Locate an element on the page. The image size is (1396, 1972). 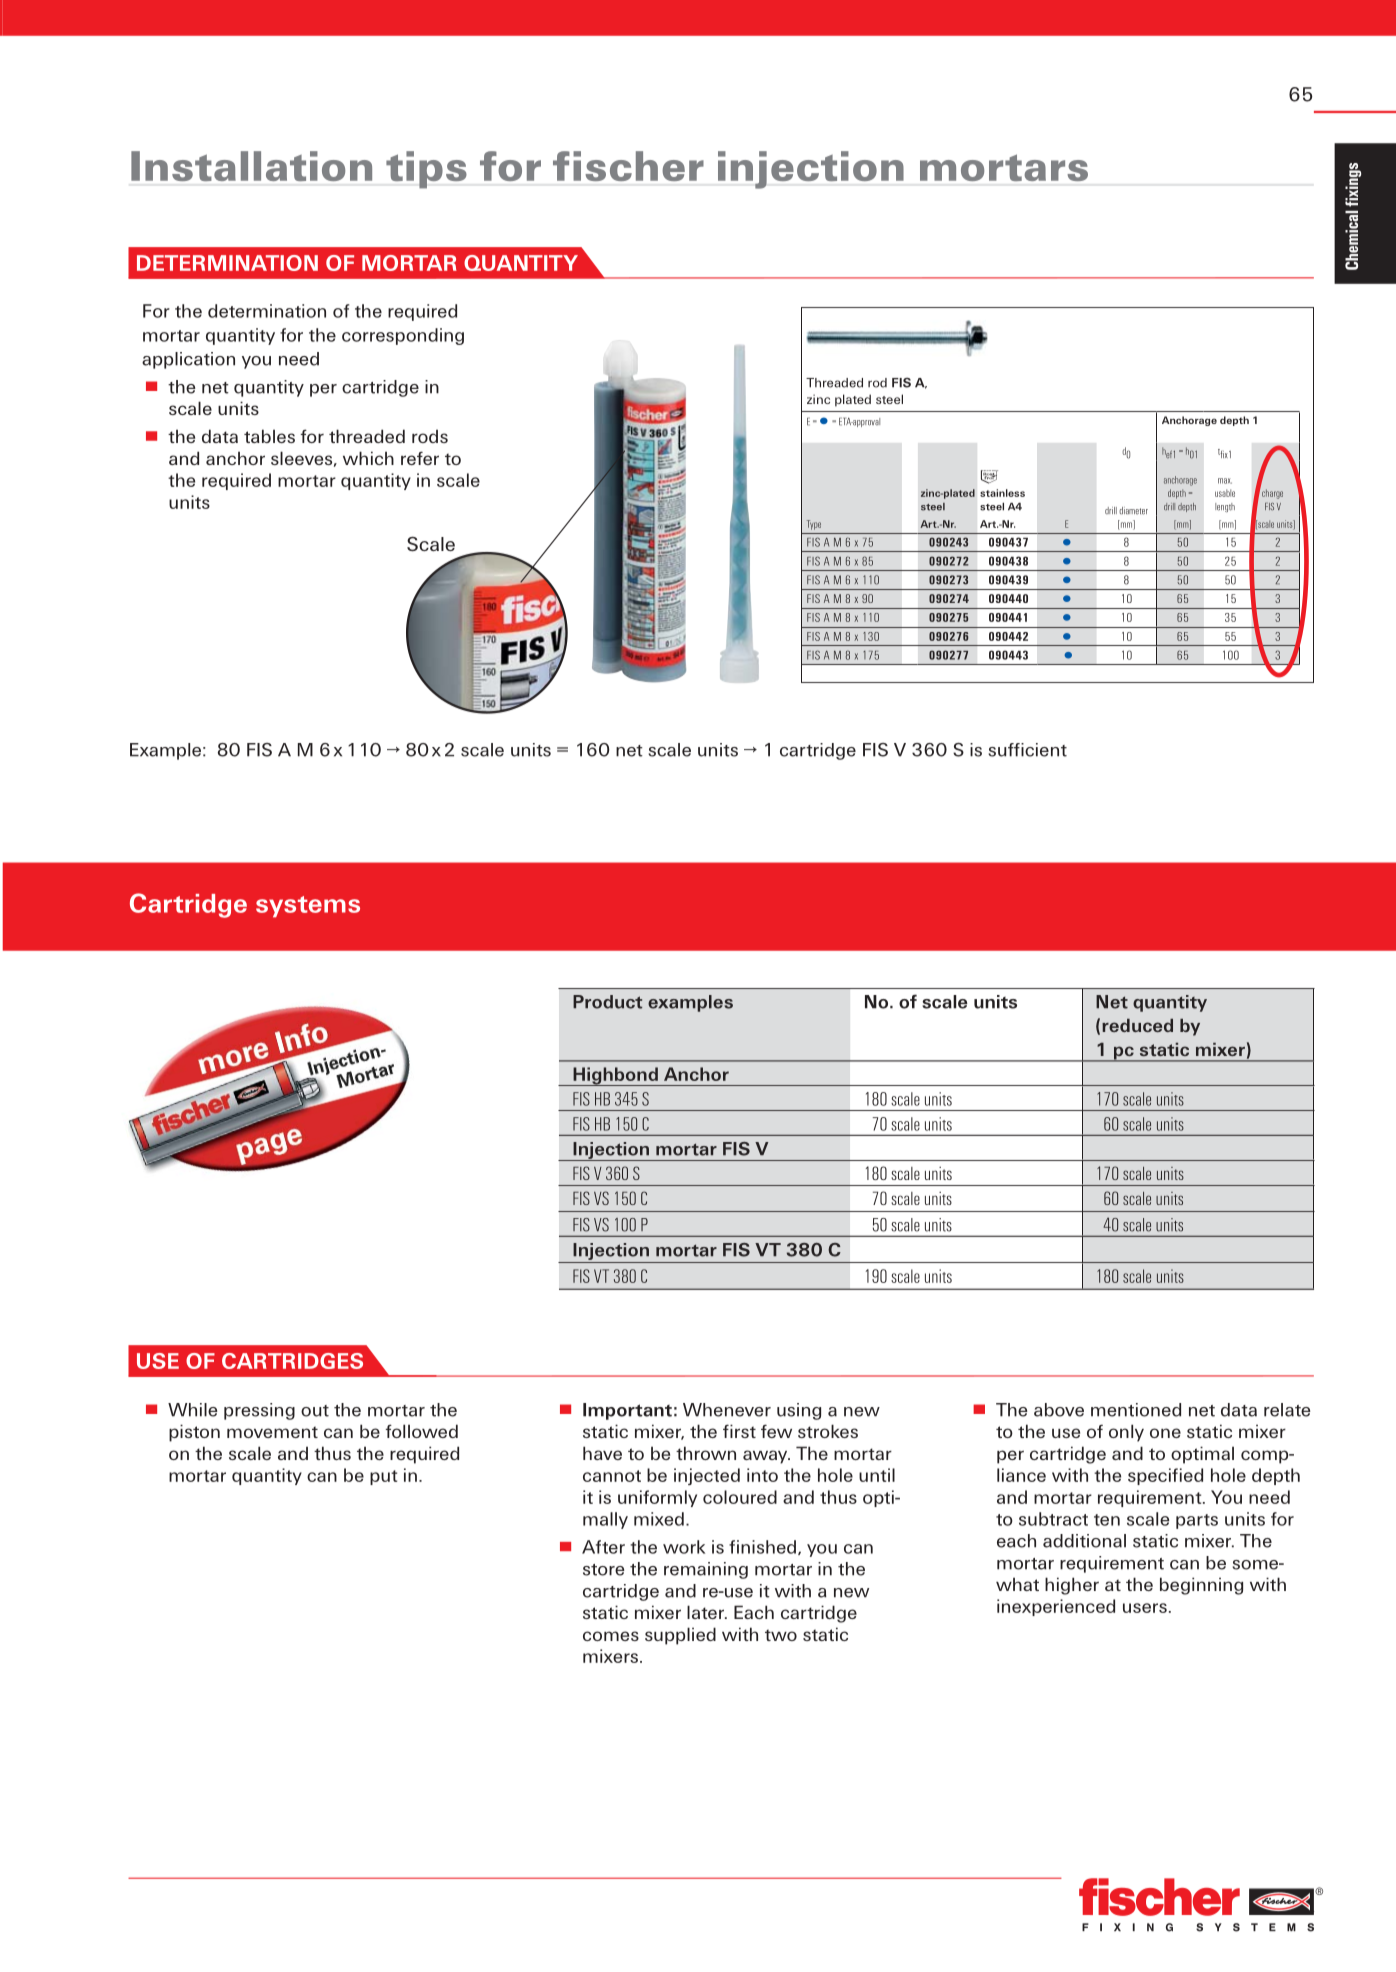
out is located at coordinates (315, 1411).
